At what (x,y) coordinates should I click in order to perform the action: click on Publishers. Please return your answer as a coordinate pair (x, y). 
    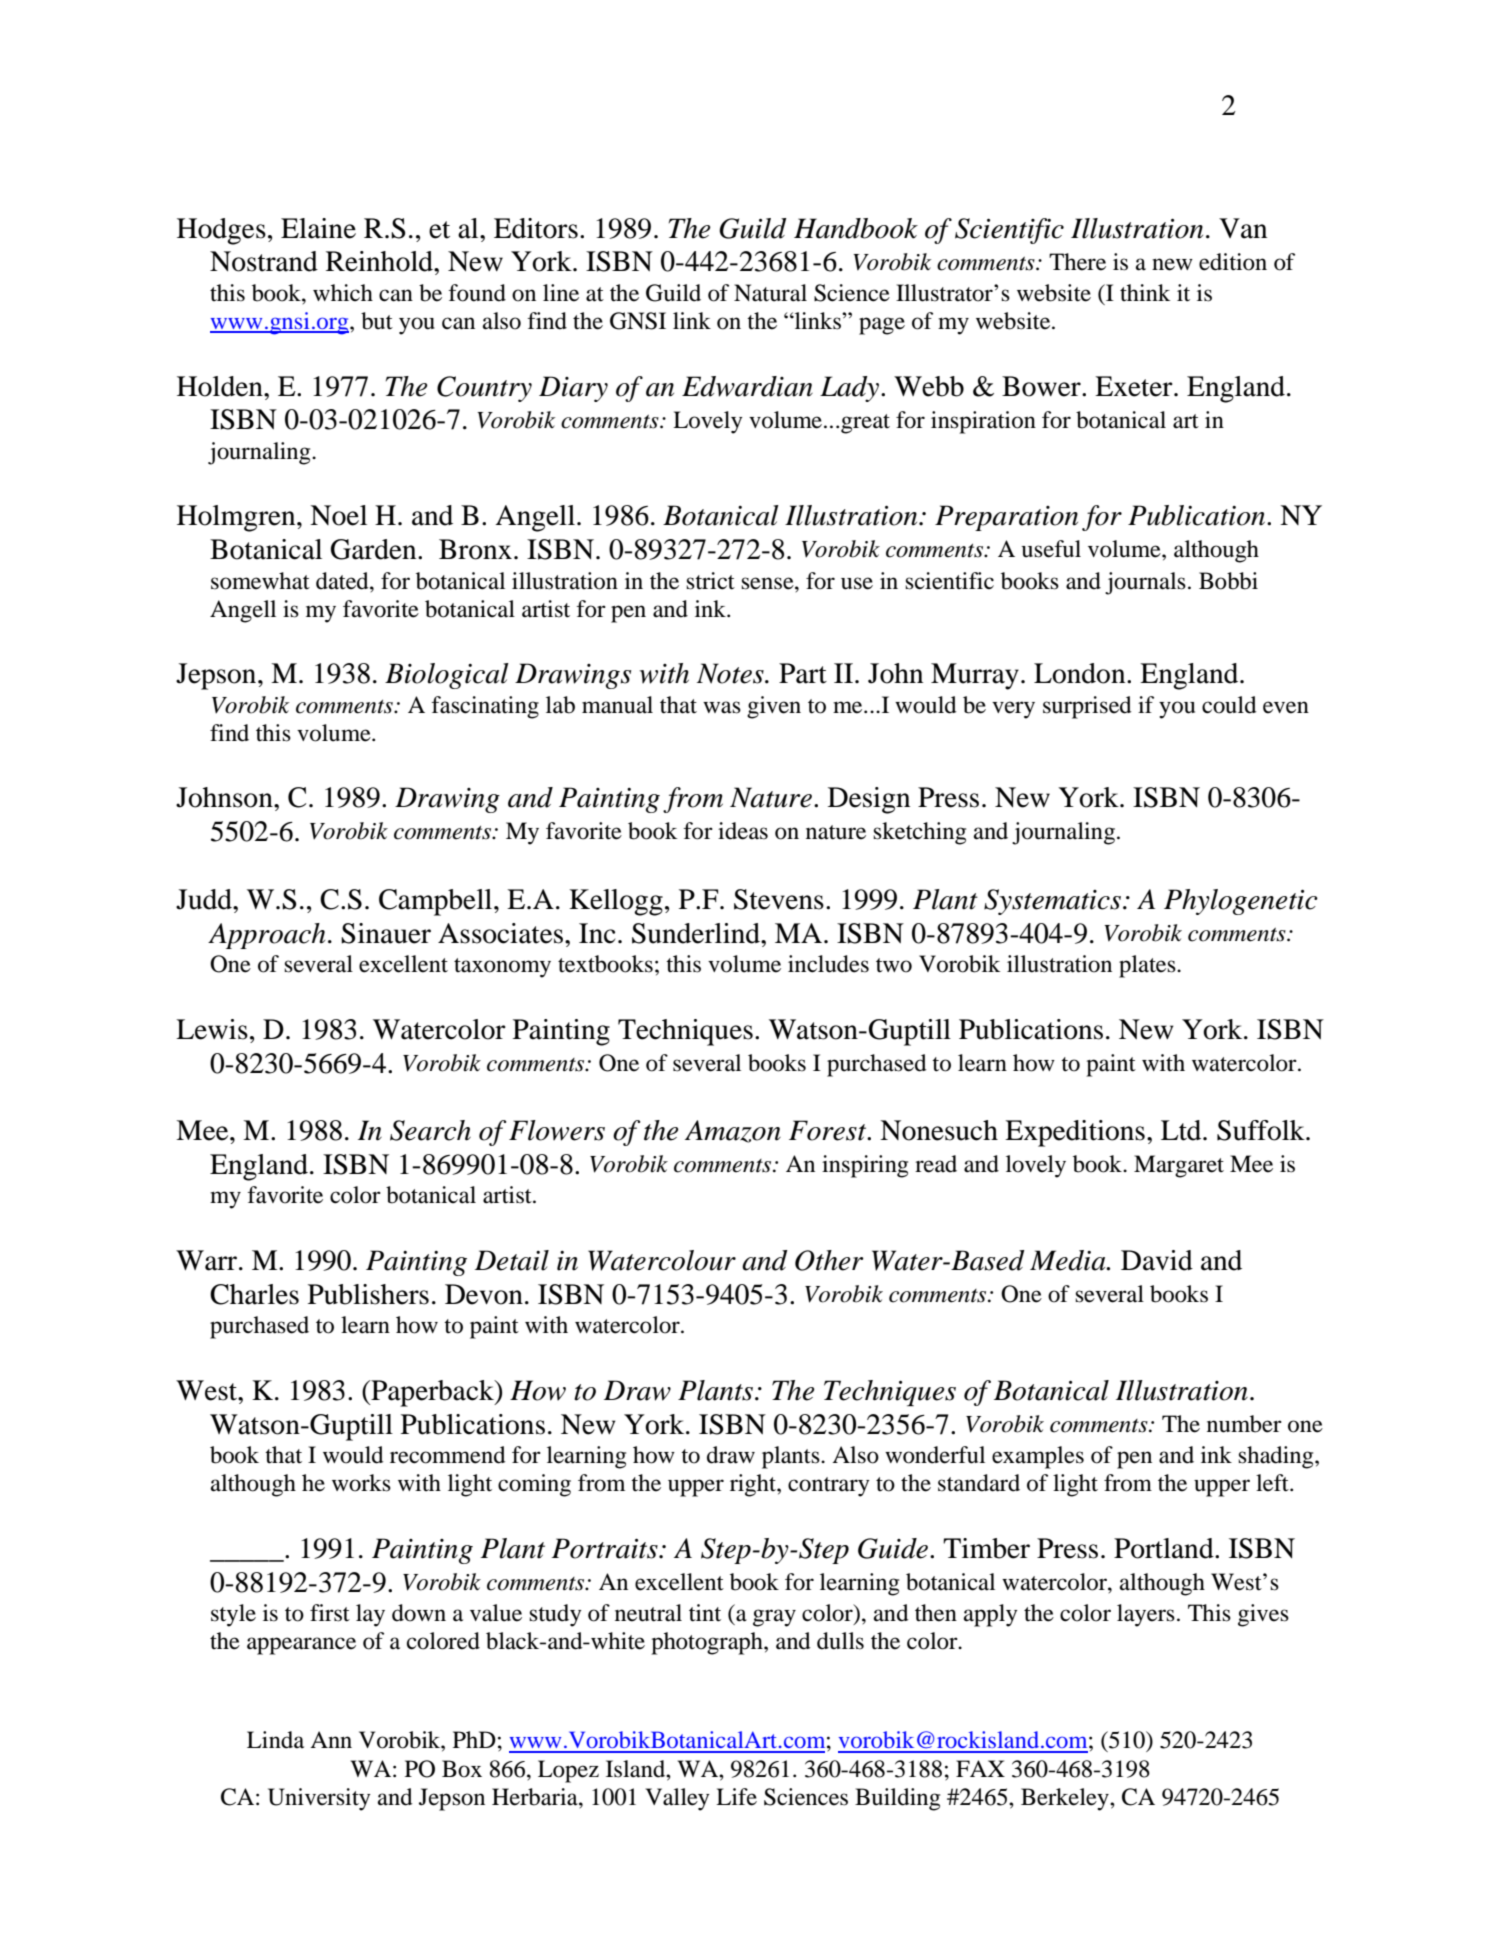
    Looking at the image, I should click on (368, 1294).
